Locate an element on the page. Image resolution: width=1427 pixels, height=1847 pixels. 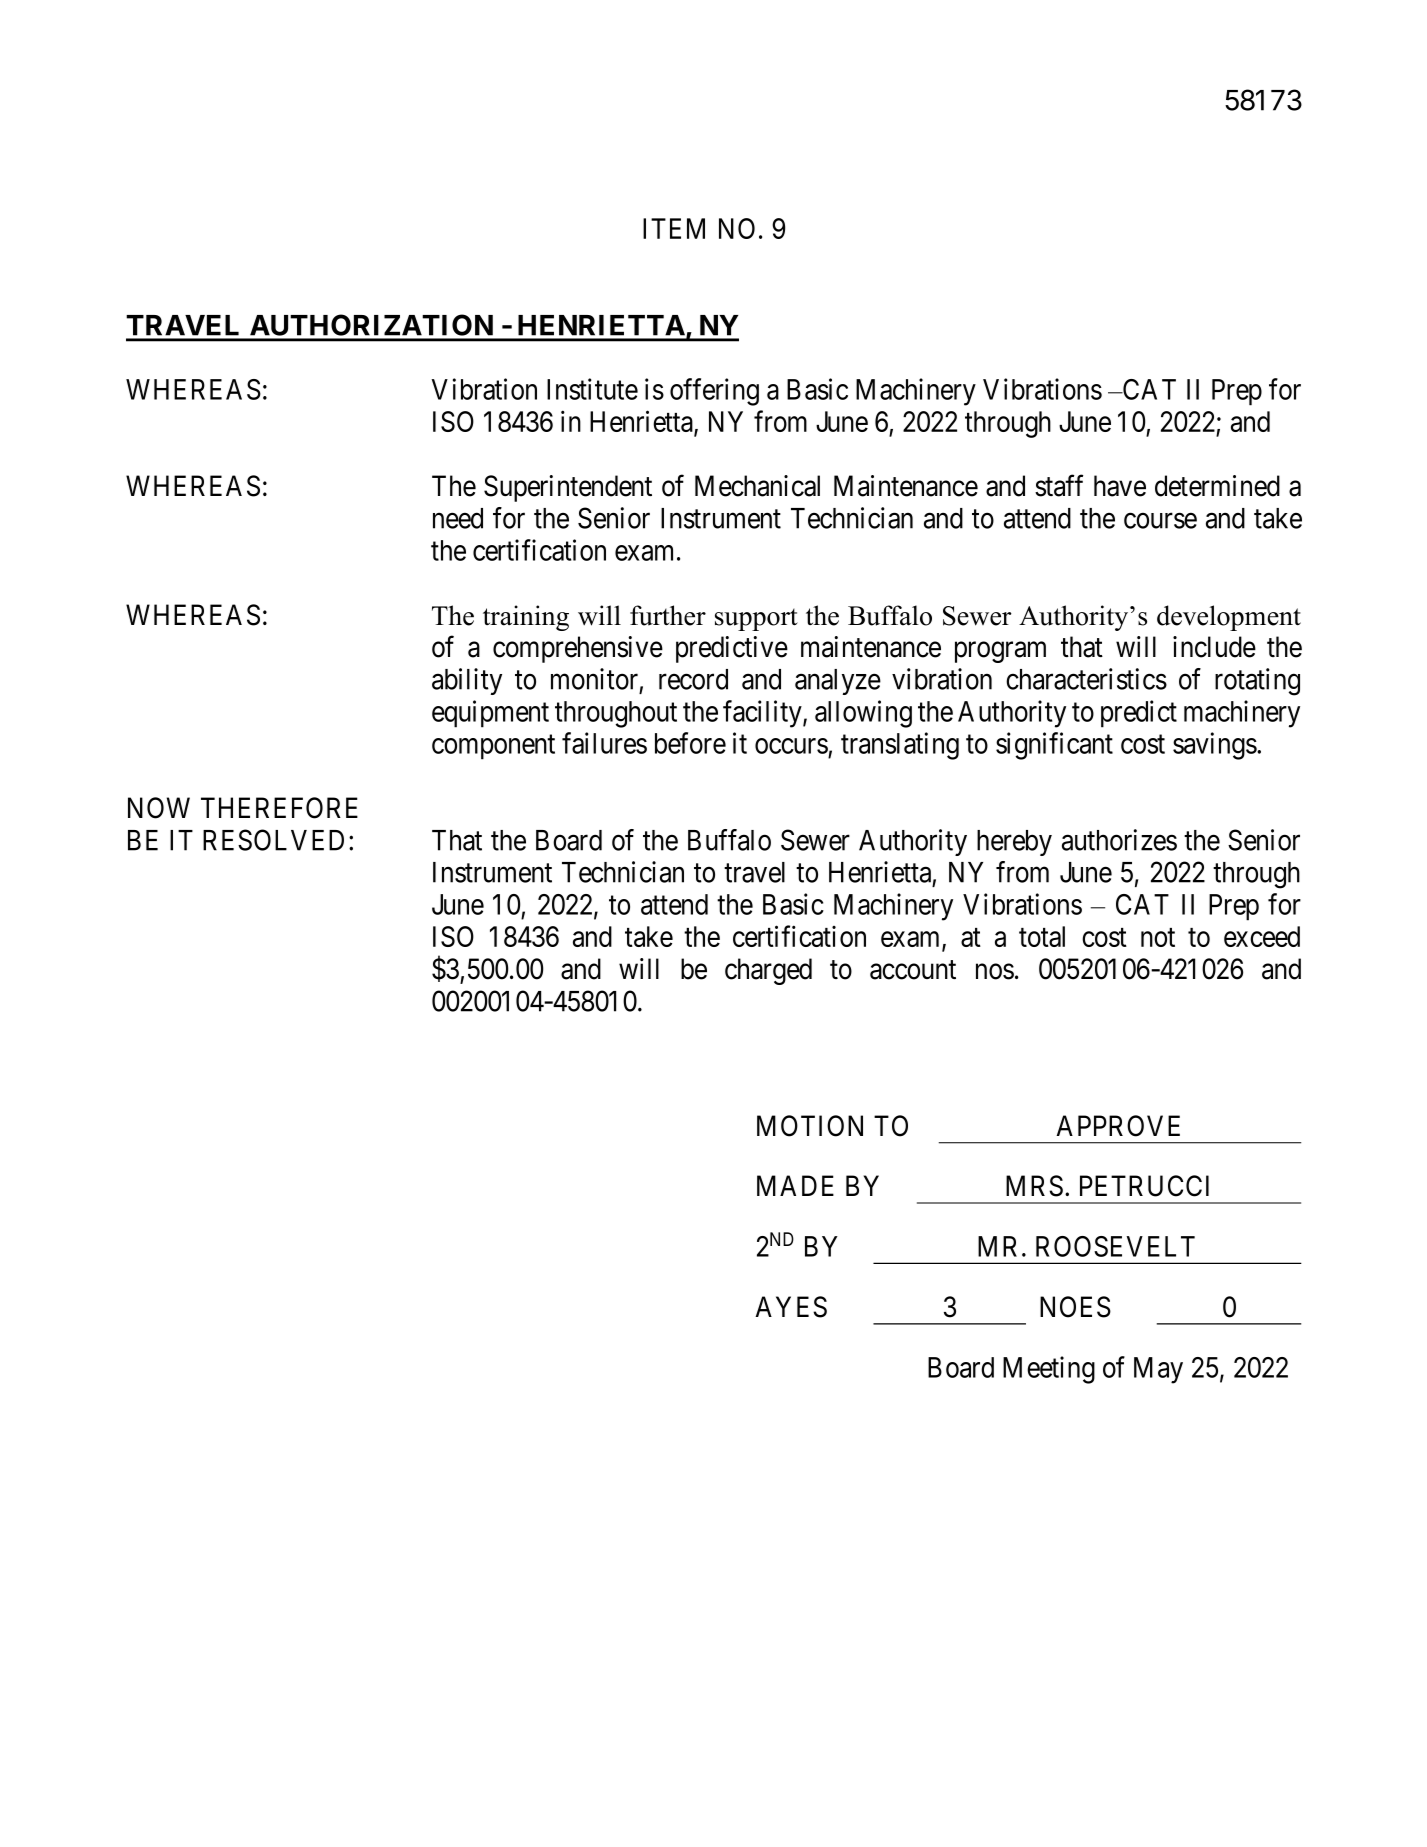
MADE is located at coordinates (795, 1185).
